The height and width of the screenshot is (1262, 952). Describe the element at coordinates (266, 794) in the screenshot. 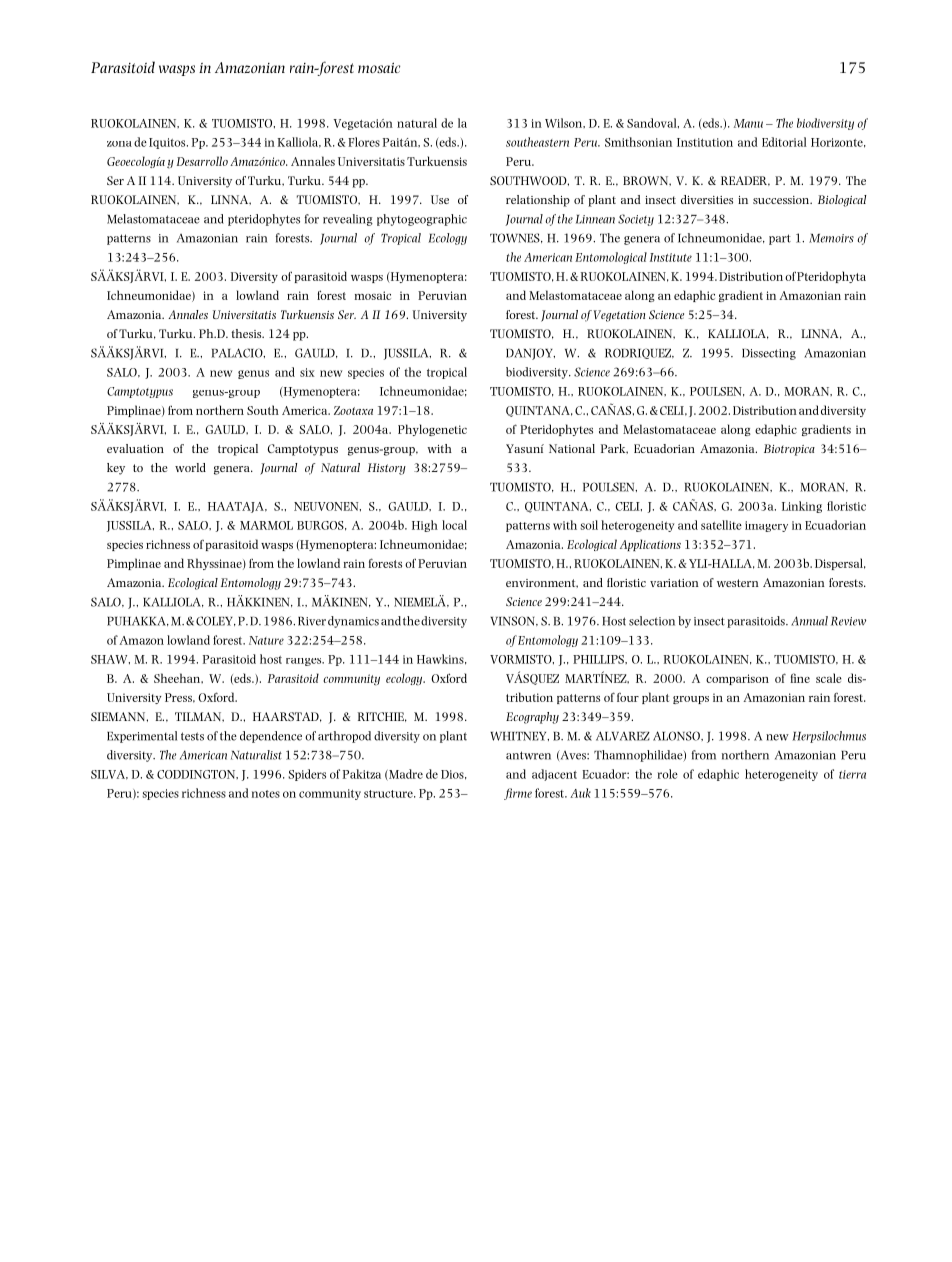

I see `notes` at that location.
